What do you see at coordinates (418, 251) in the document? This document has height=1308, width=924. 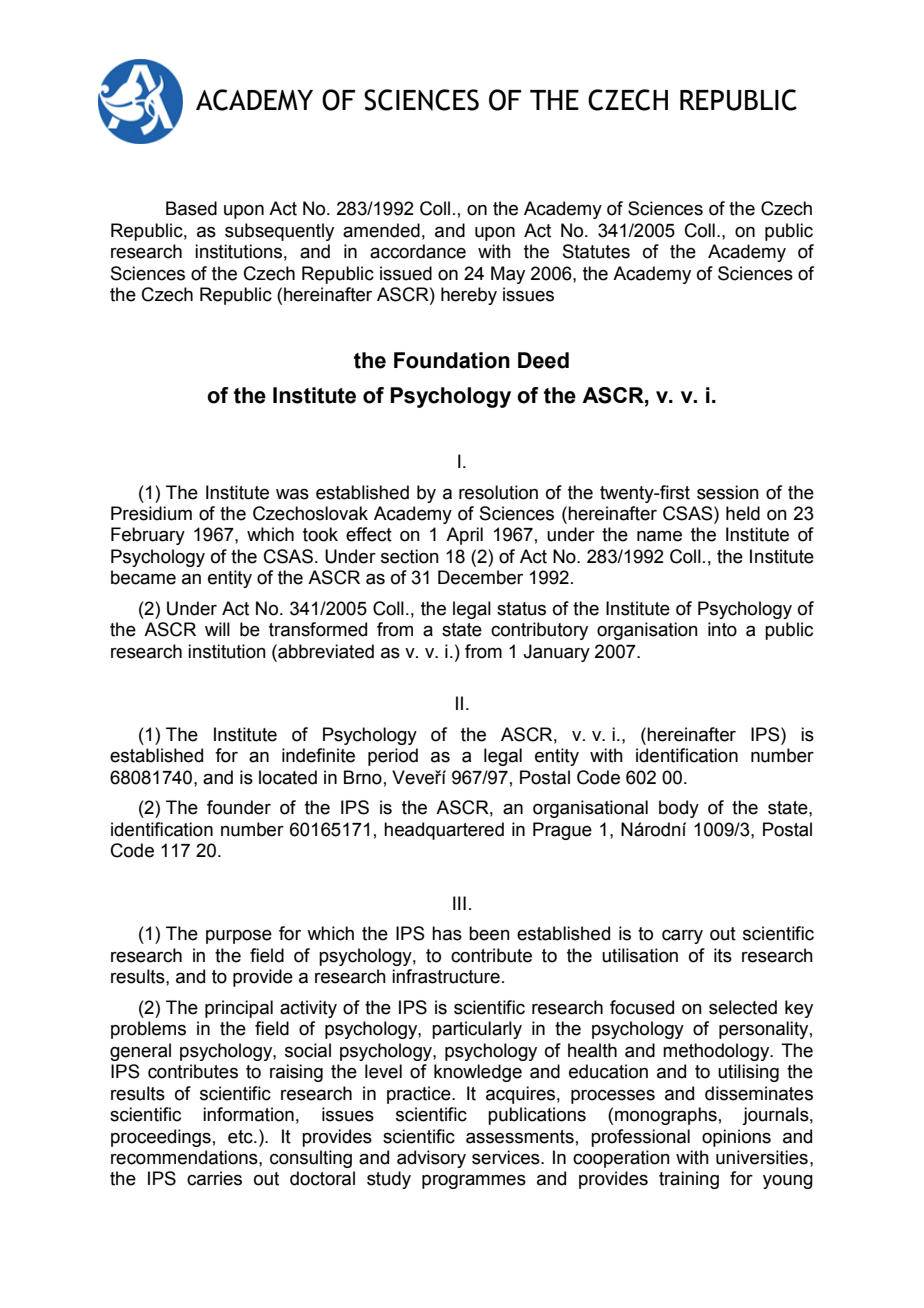 I see `accordance` at bounding box center [418, 251].
